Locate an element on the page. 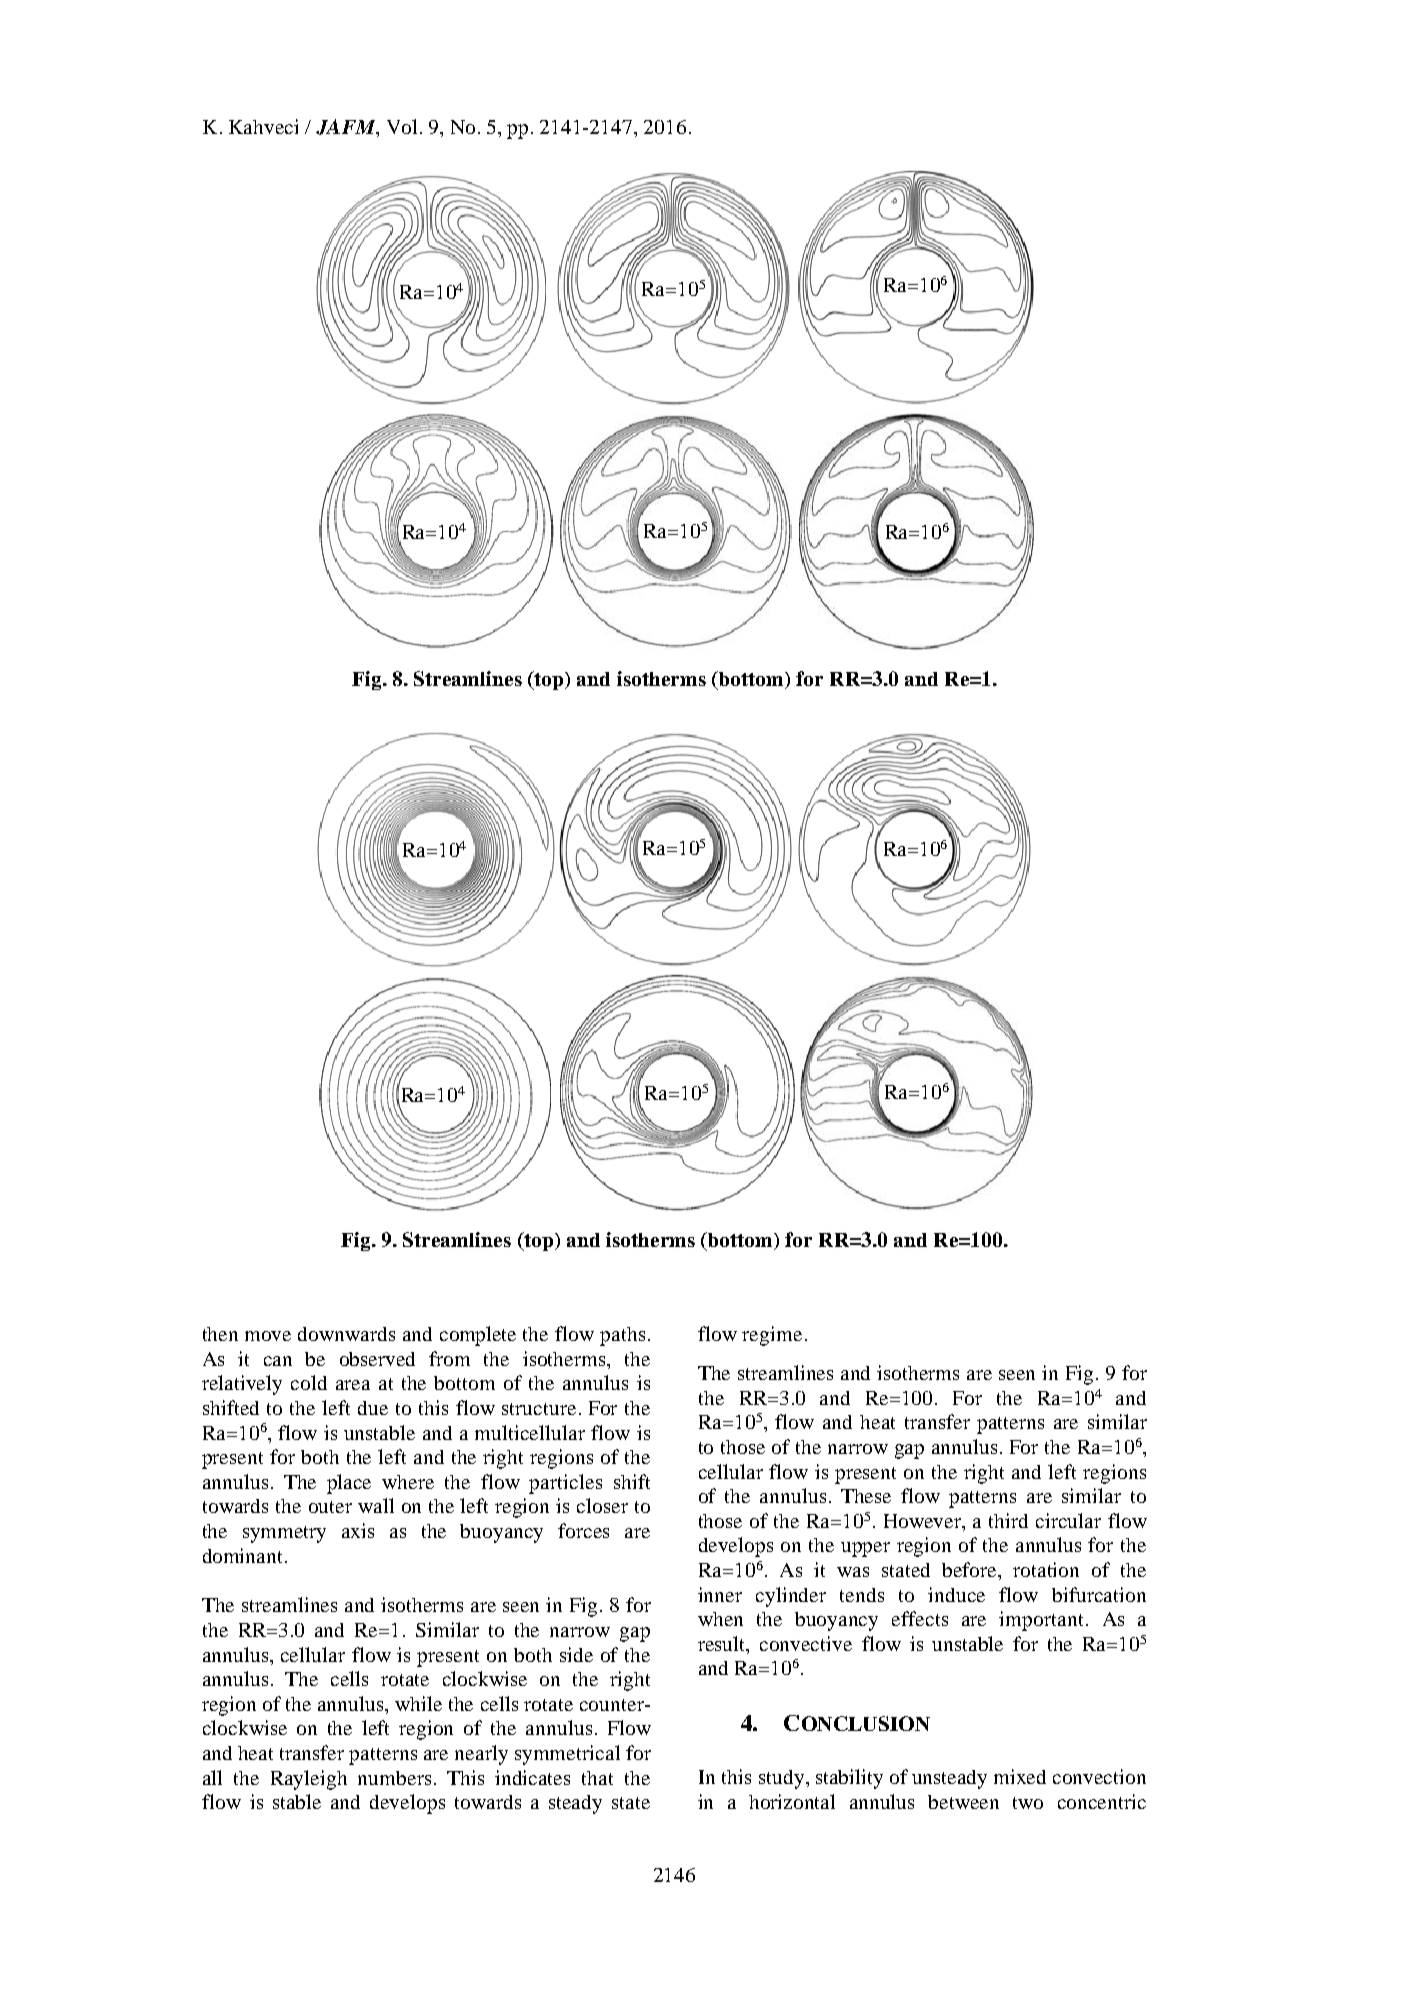  place is located at coordinates (349, 1484).
